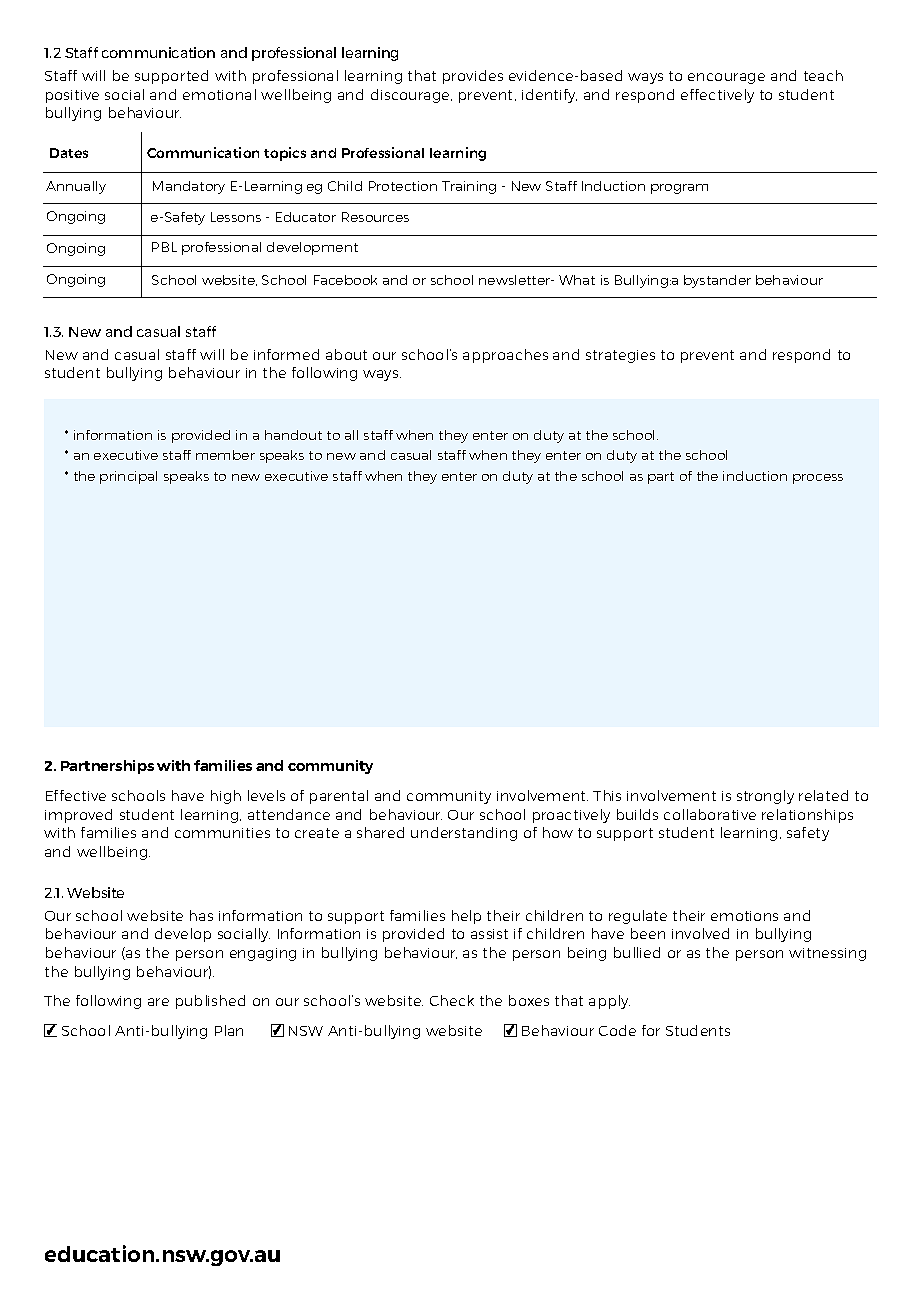 The image size is (924, 1308). What do you see at coordinates (505, 356) in the document?
I see `approaches` at bounding box center [505, 356].
